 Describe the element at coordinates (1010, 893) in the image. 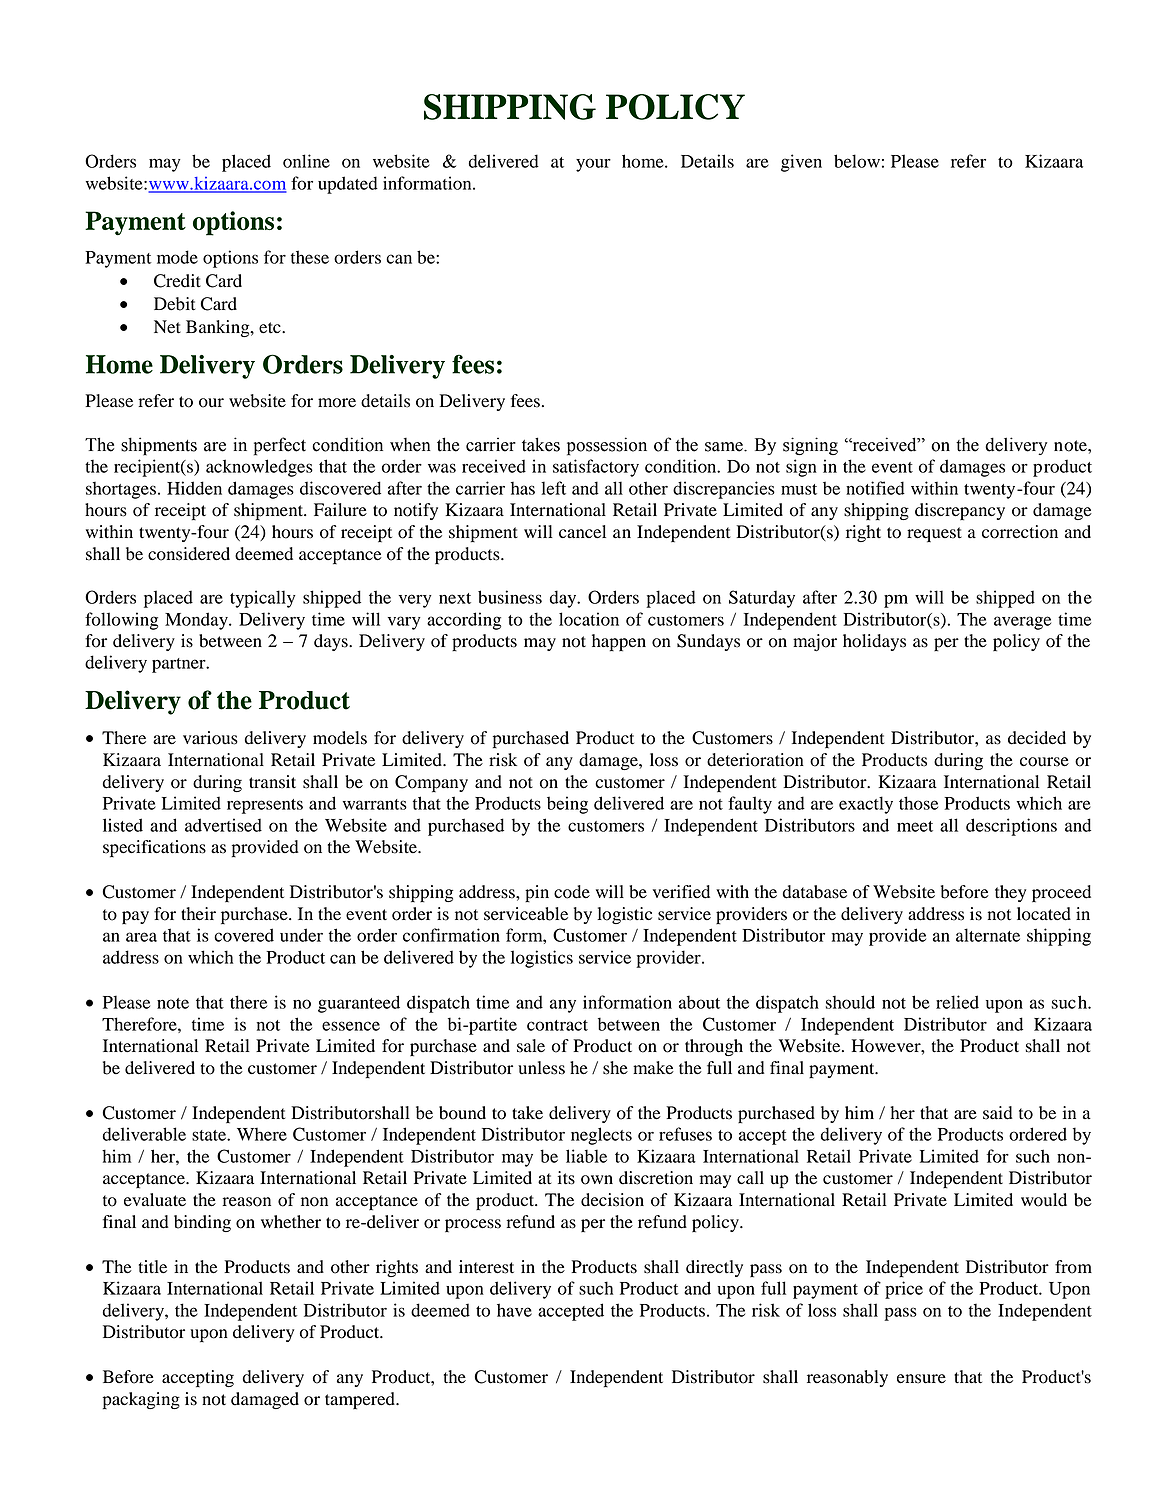

I see `they` at that location.
